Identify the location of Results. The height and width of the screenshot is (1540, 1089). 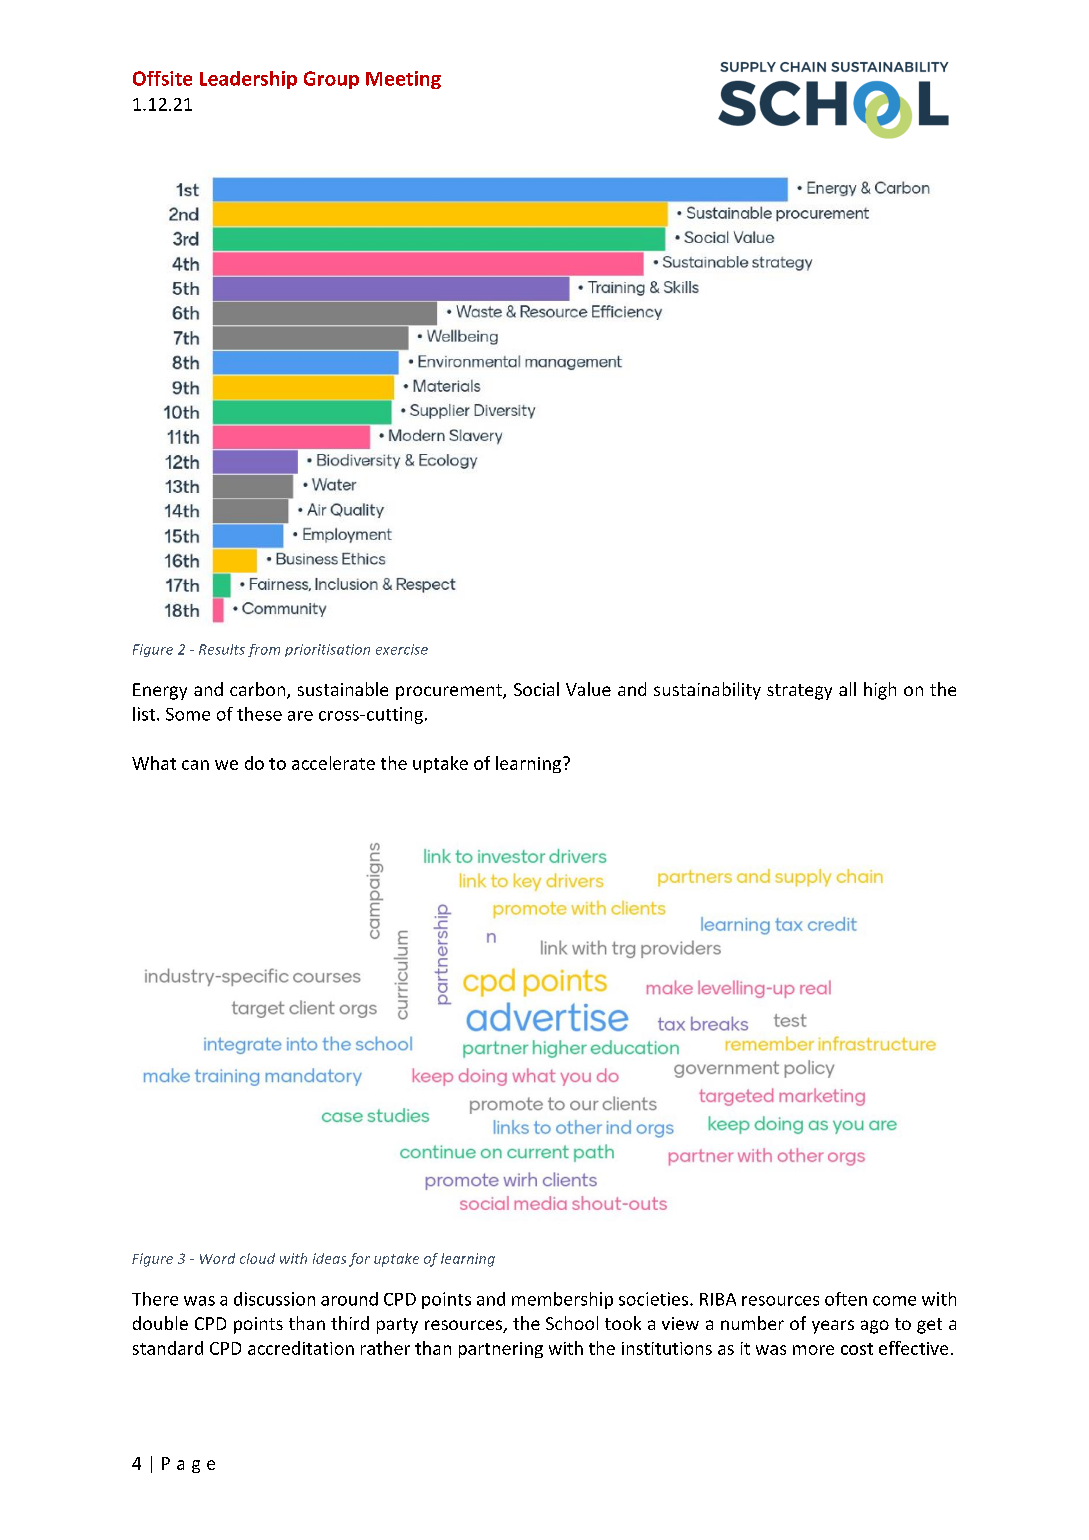
(222, 649).
